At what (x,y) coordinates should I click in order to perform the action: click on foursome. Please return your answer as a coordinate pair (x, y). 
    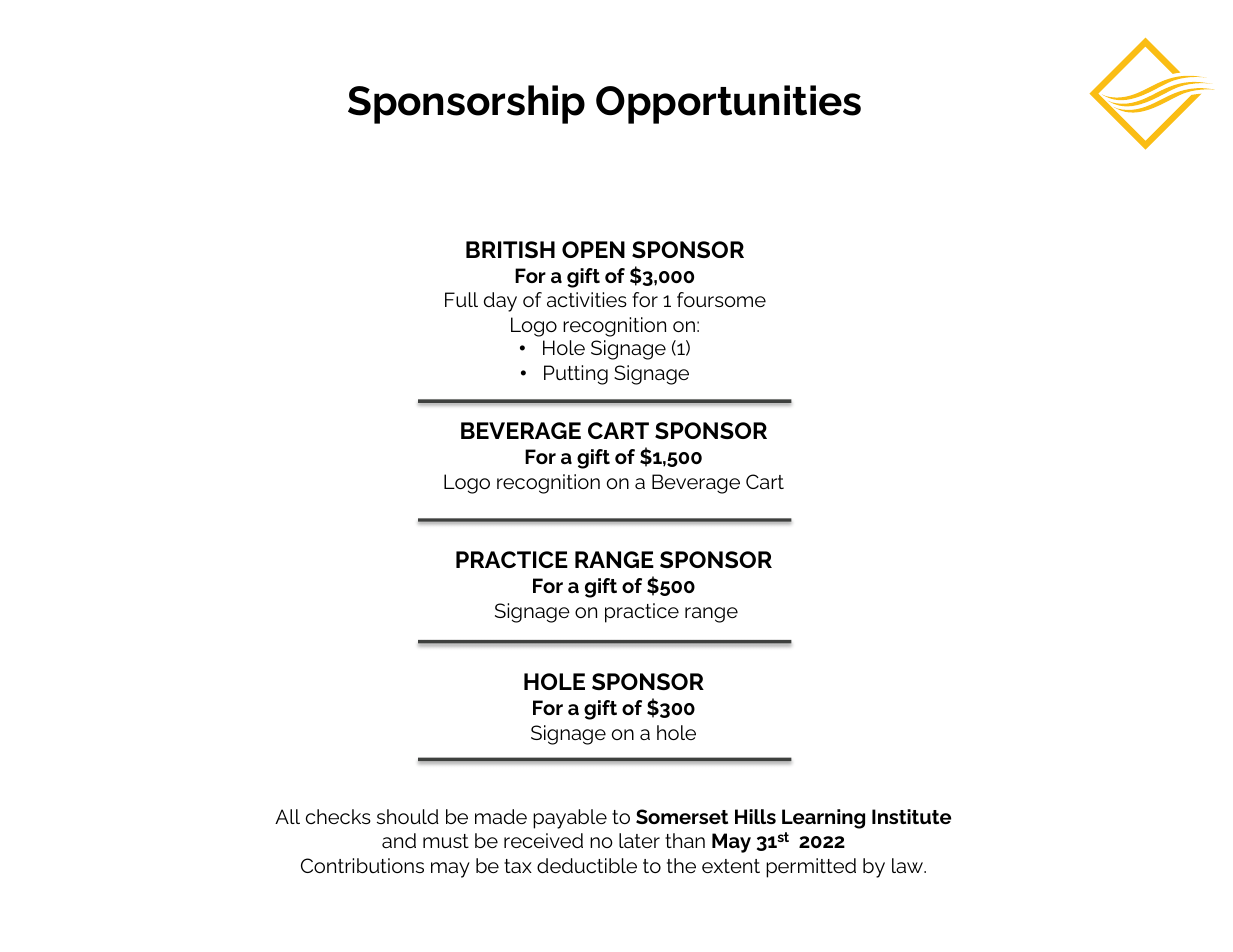
    Looking at the image, I should click on (721, 299).
